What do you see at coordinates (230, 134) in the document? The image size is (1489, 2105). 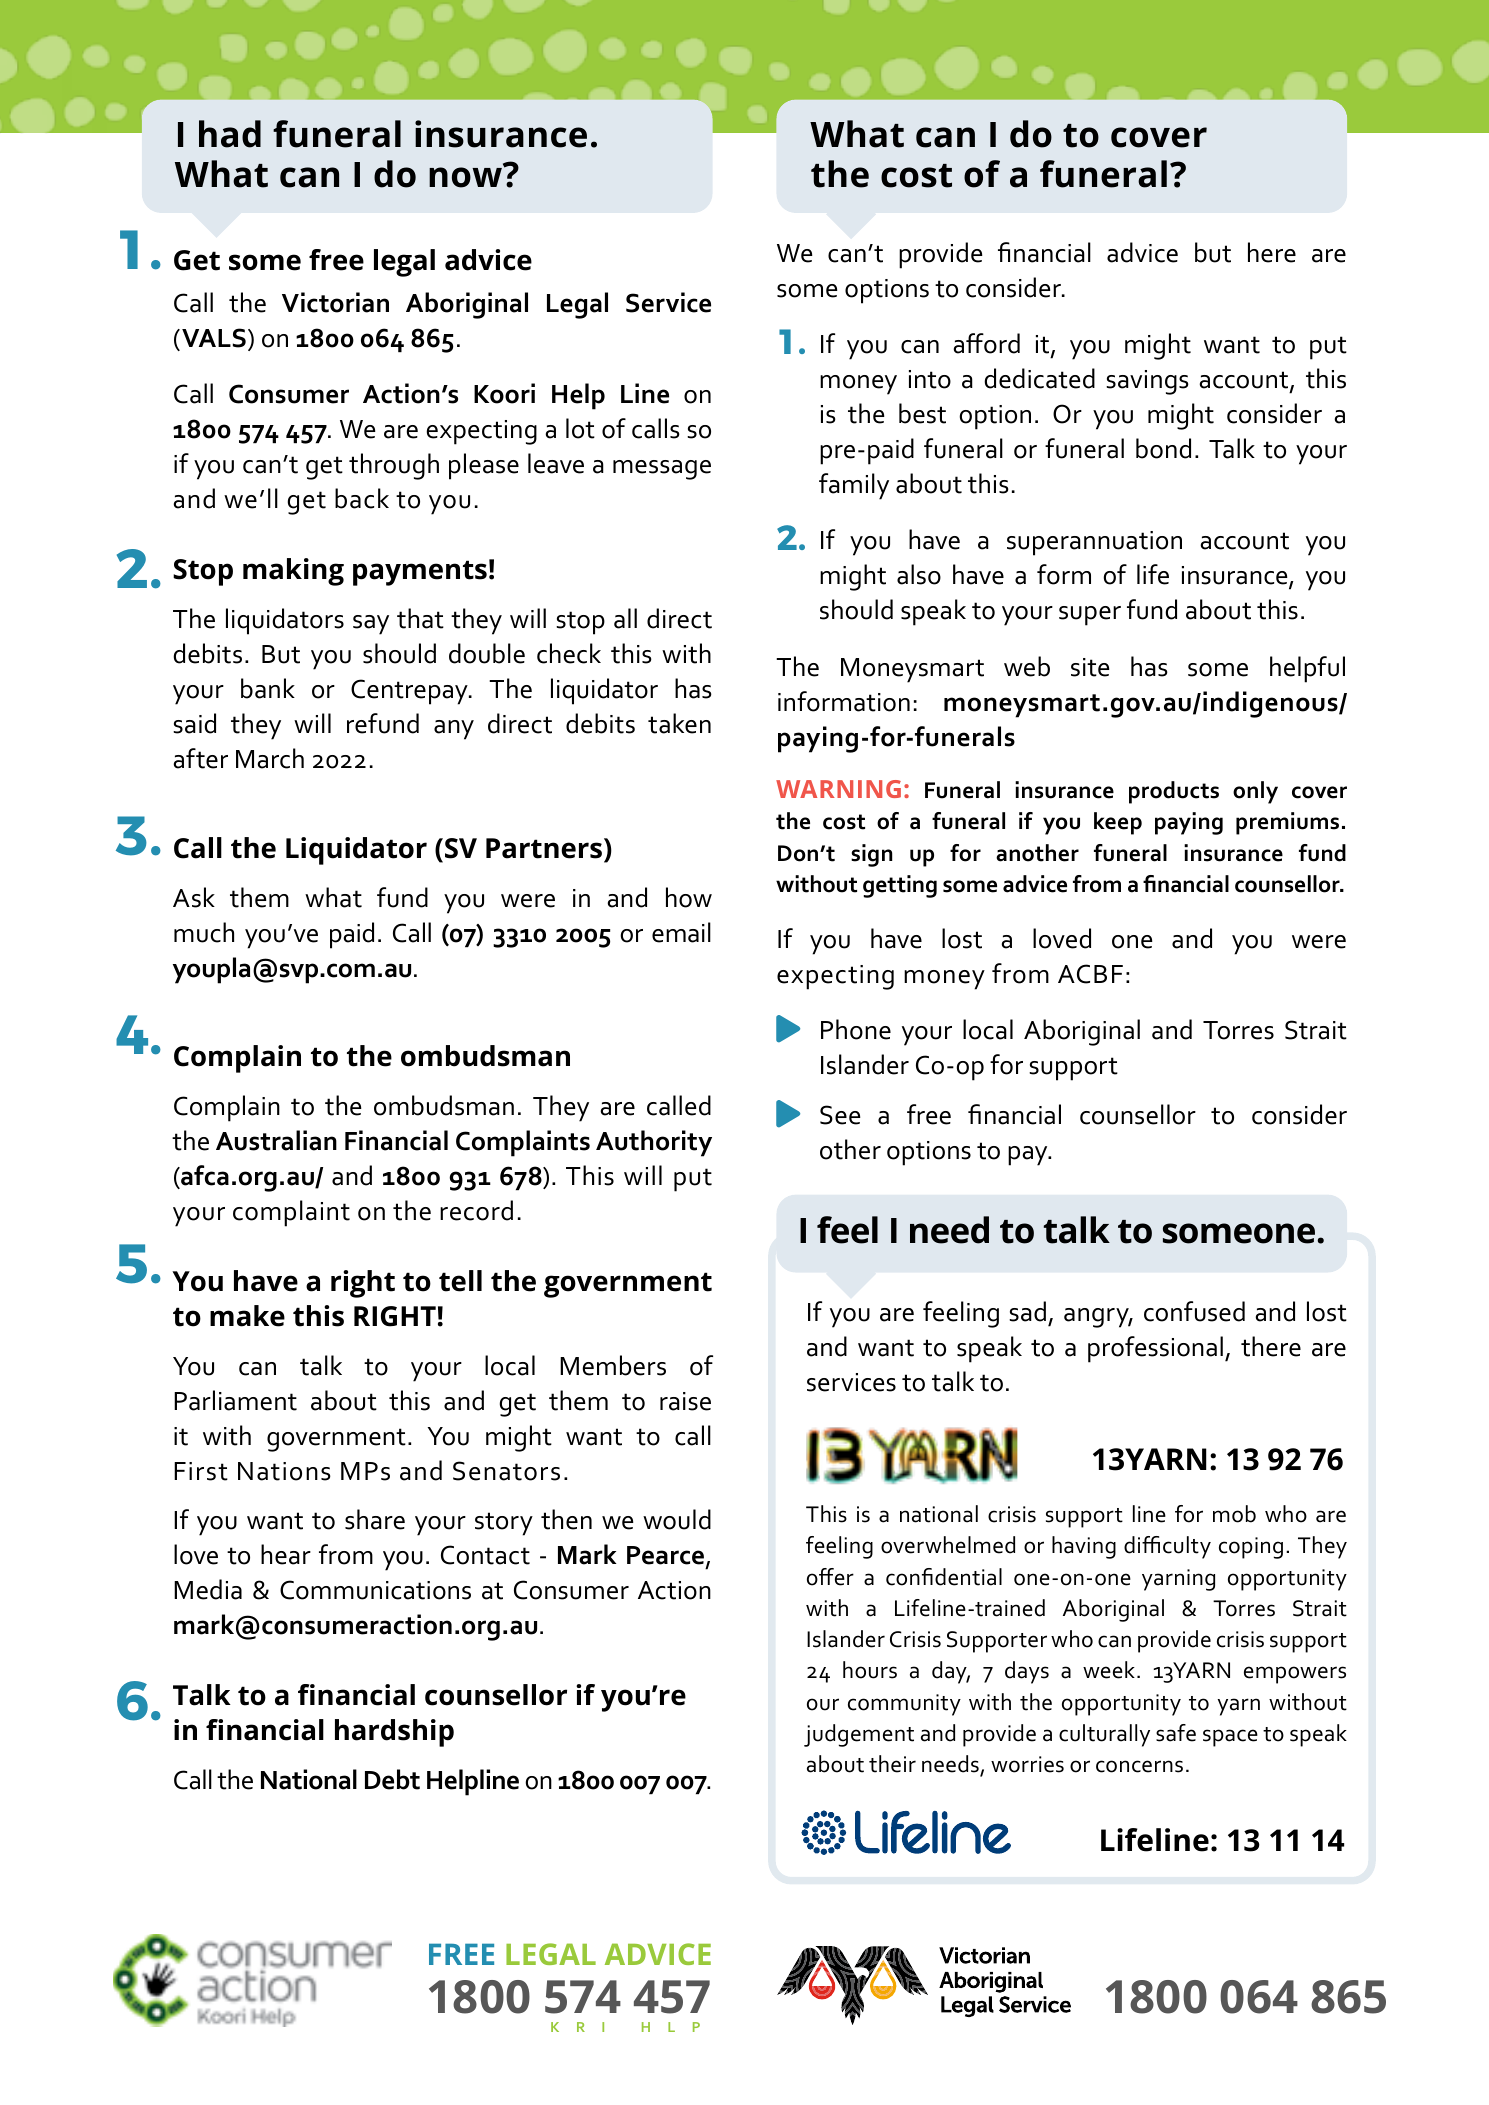 I see `had` at bounding box center [230, 134].
